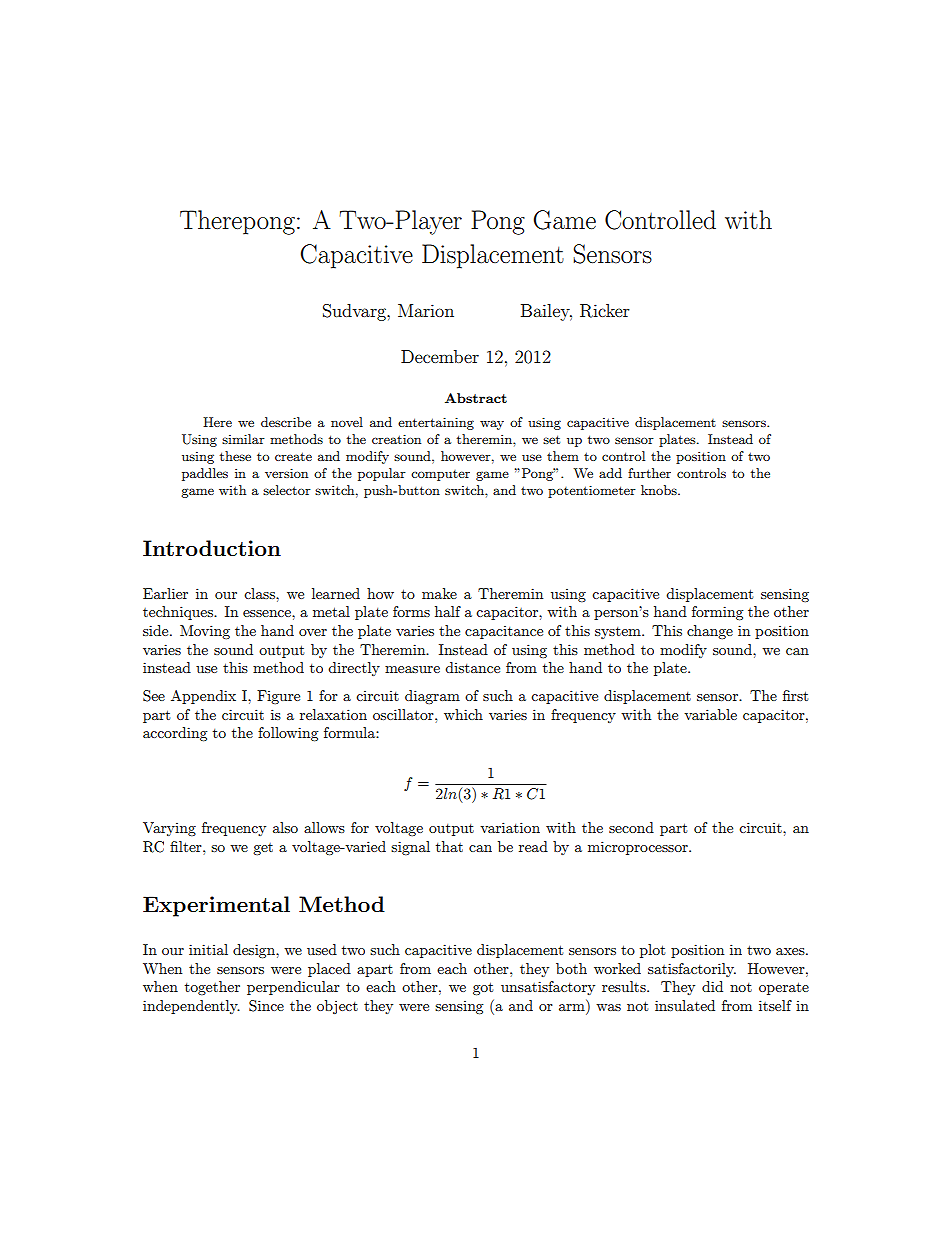 The height and width of the screenshot is (1233, 952). I want to click on according, so click(175, 734).
